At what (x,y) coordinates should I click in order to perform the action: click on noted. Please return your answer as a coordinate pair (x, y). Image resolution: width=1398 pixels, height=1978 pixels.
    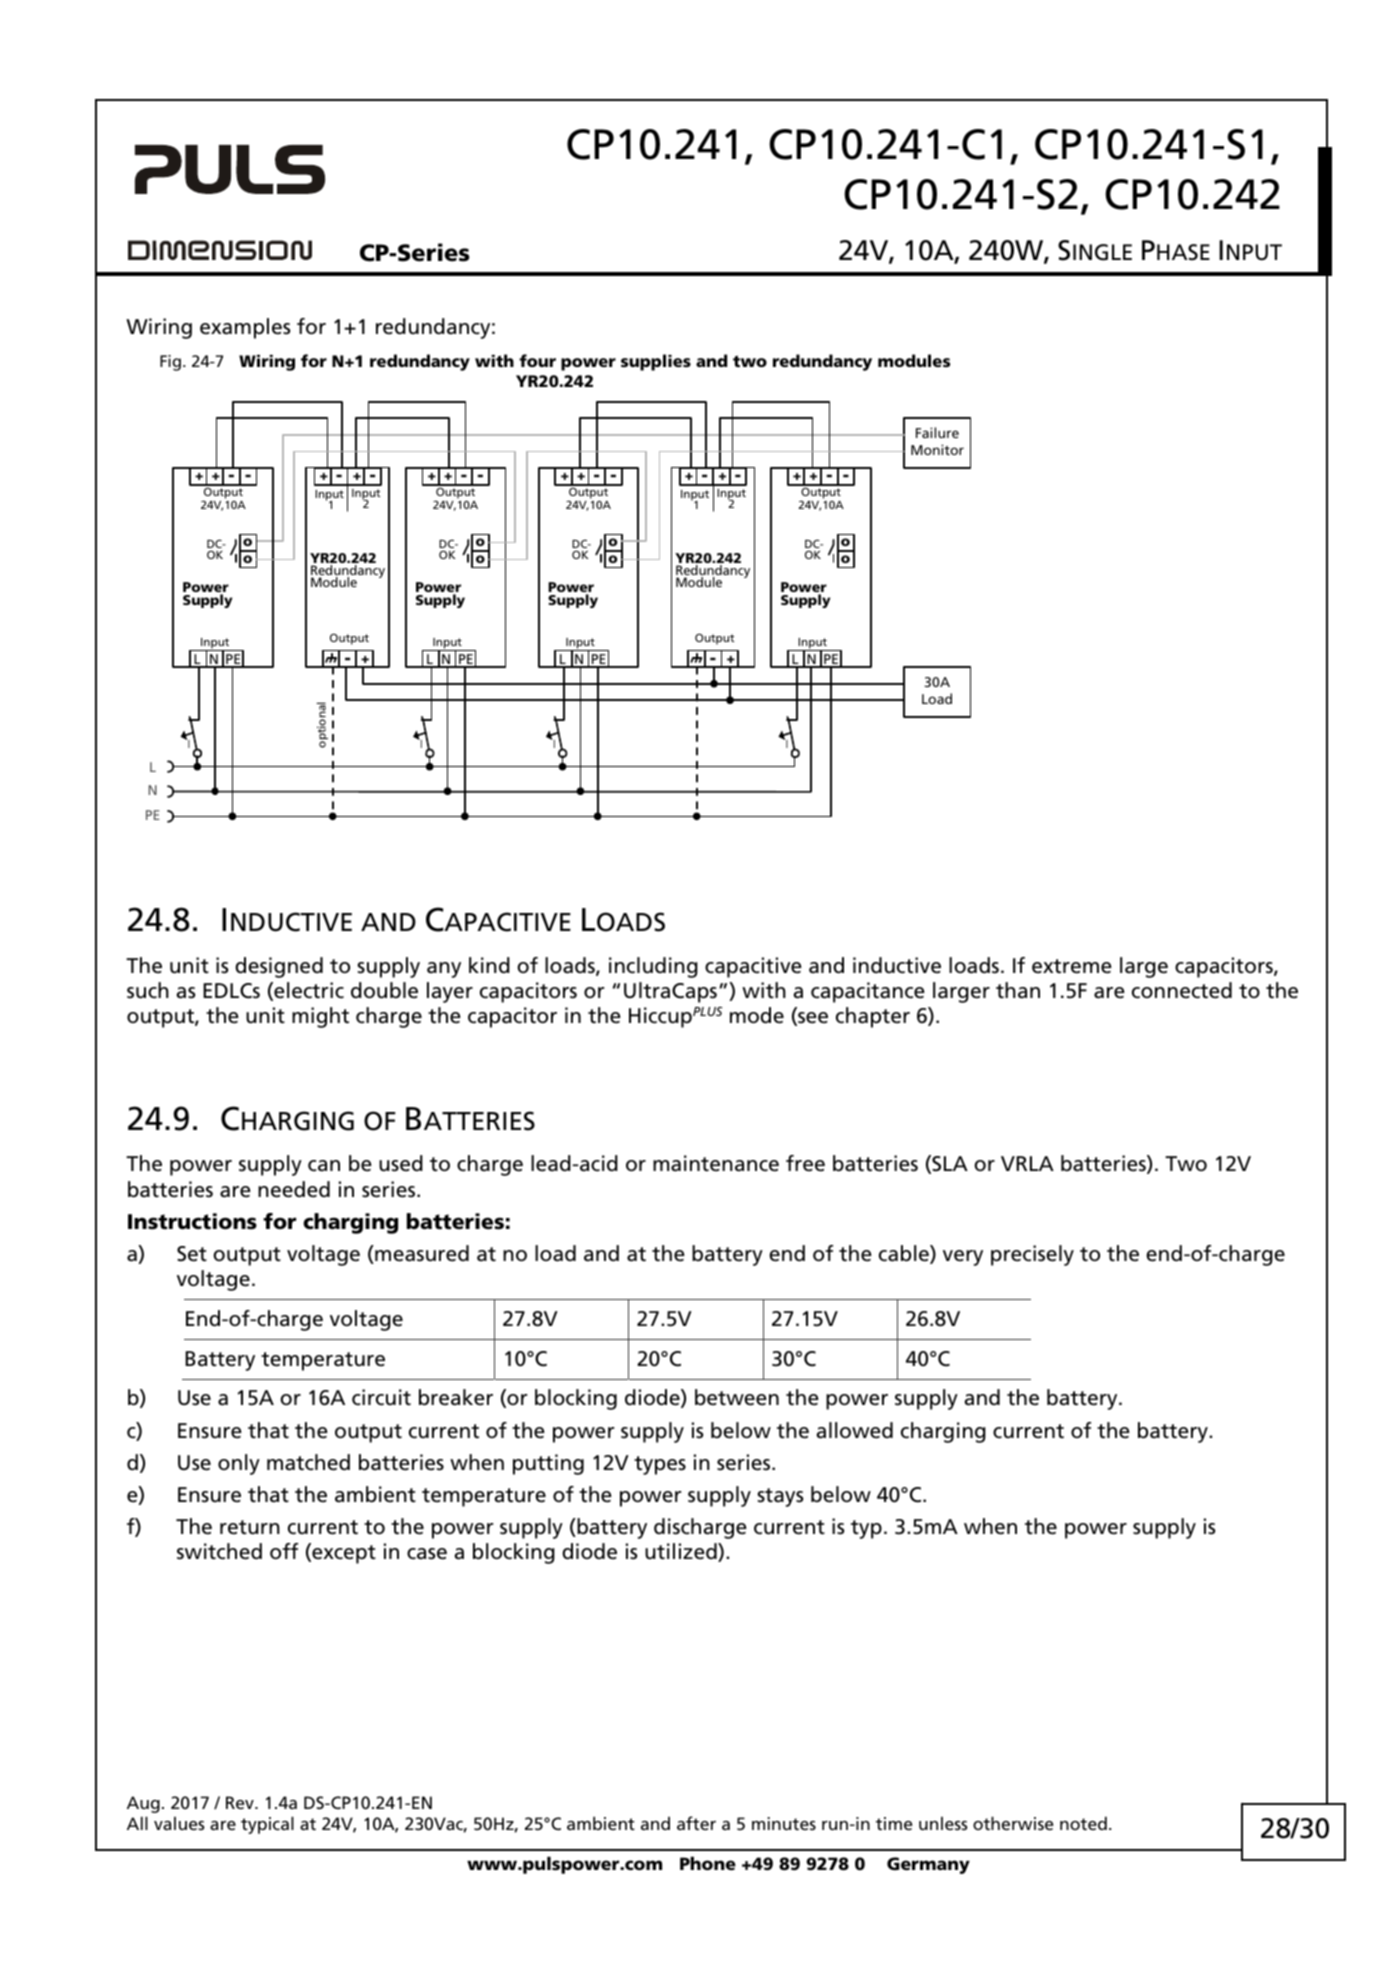
    Looking at the image, I should click on (1083, 1823).
